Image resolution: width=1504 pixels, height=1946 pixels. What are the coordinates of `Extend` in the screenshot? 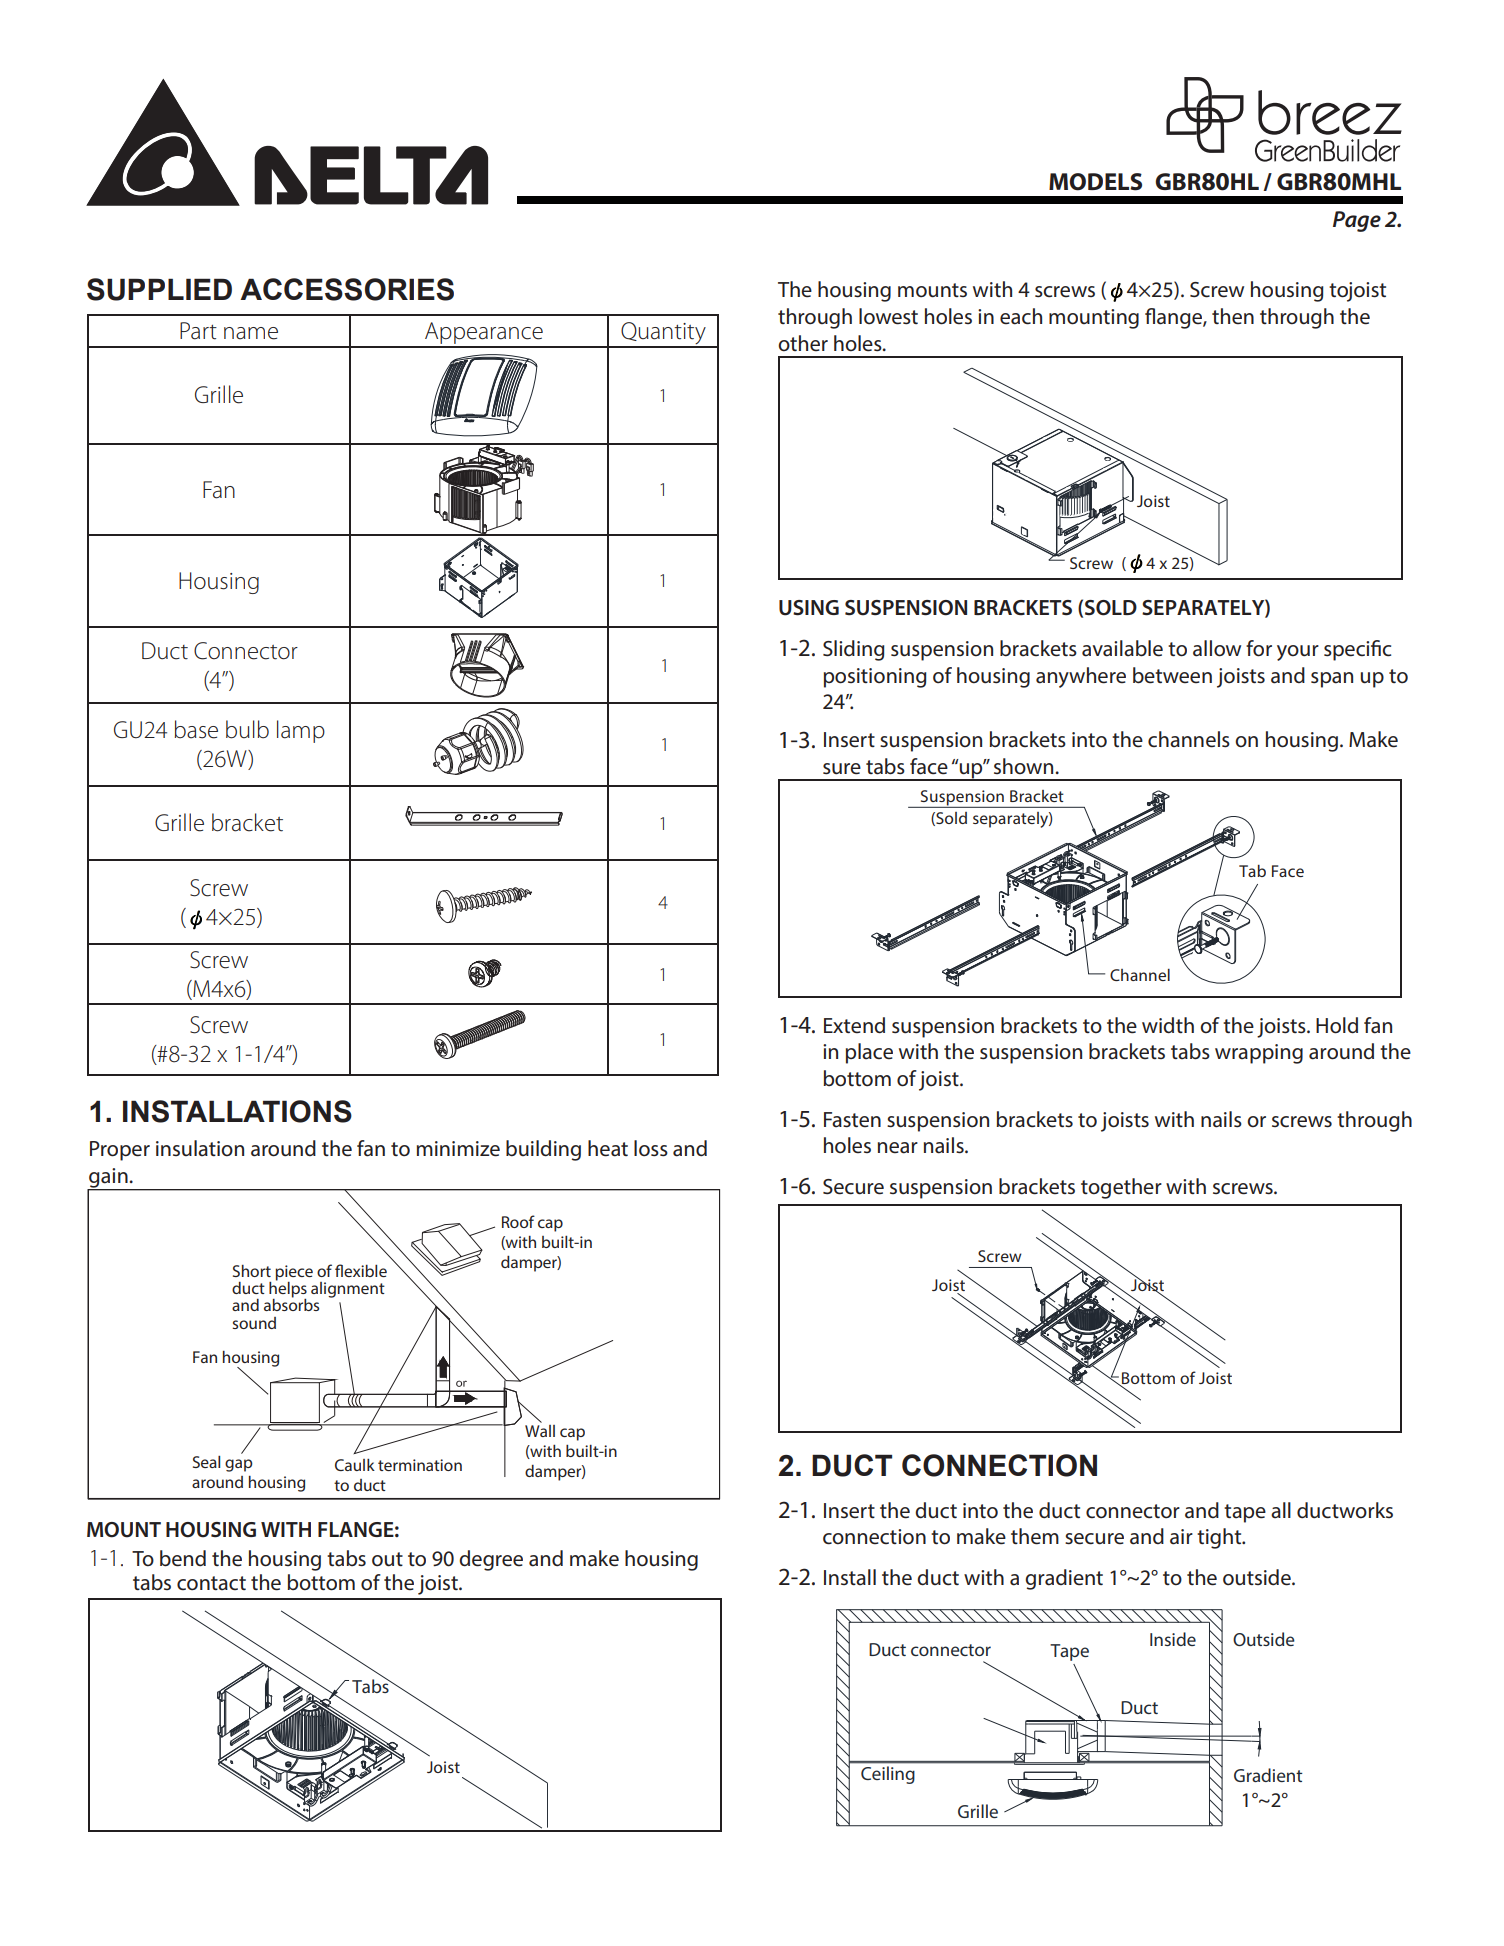 It's located at (854, 1025).
